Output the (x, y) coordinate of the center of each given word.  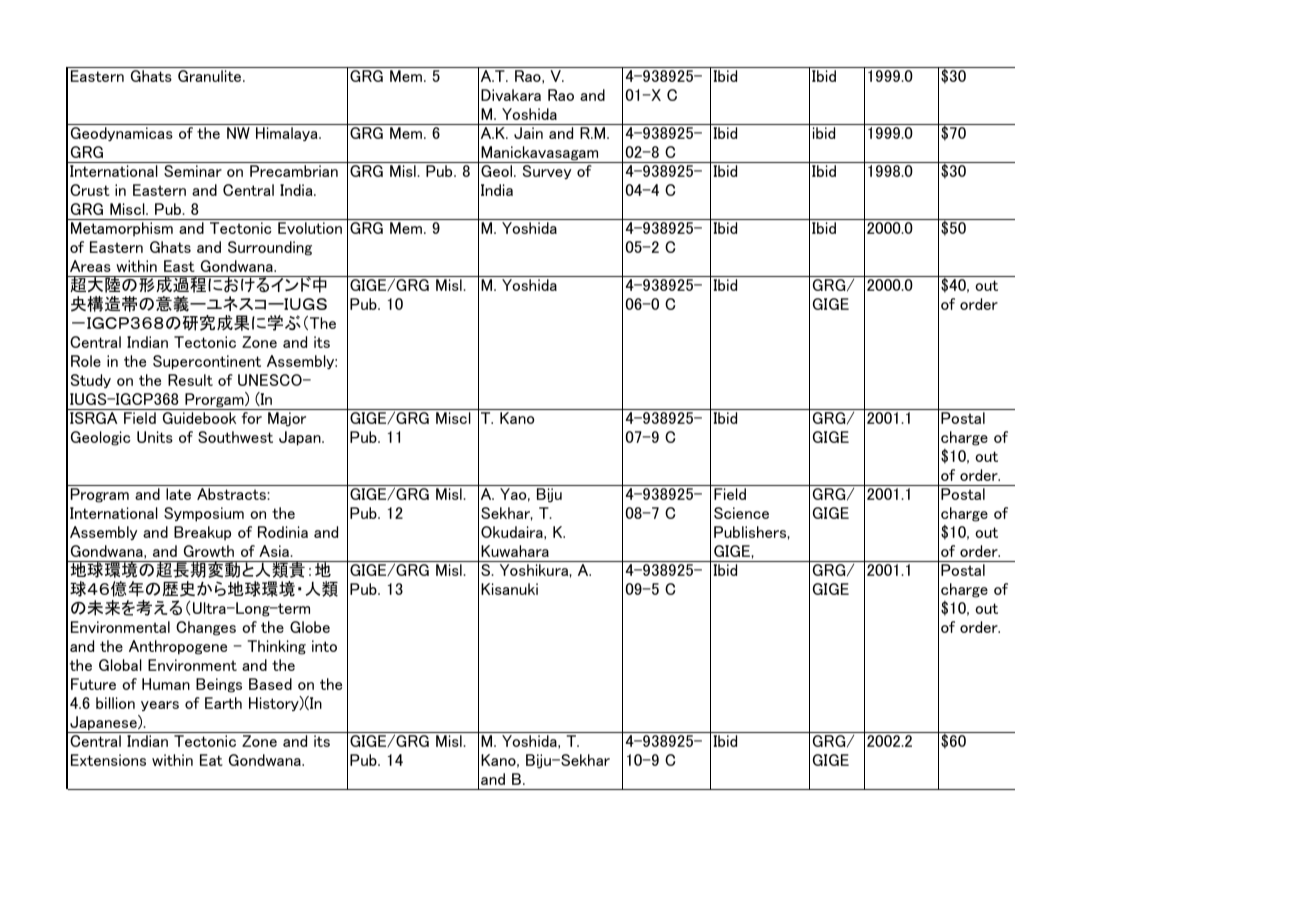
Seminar (193, 171)
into (324, 646)
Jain (528, 133)
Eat (211, 760)
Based (270, 684)
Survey (547, 172)
